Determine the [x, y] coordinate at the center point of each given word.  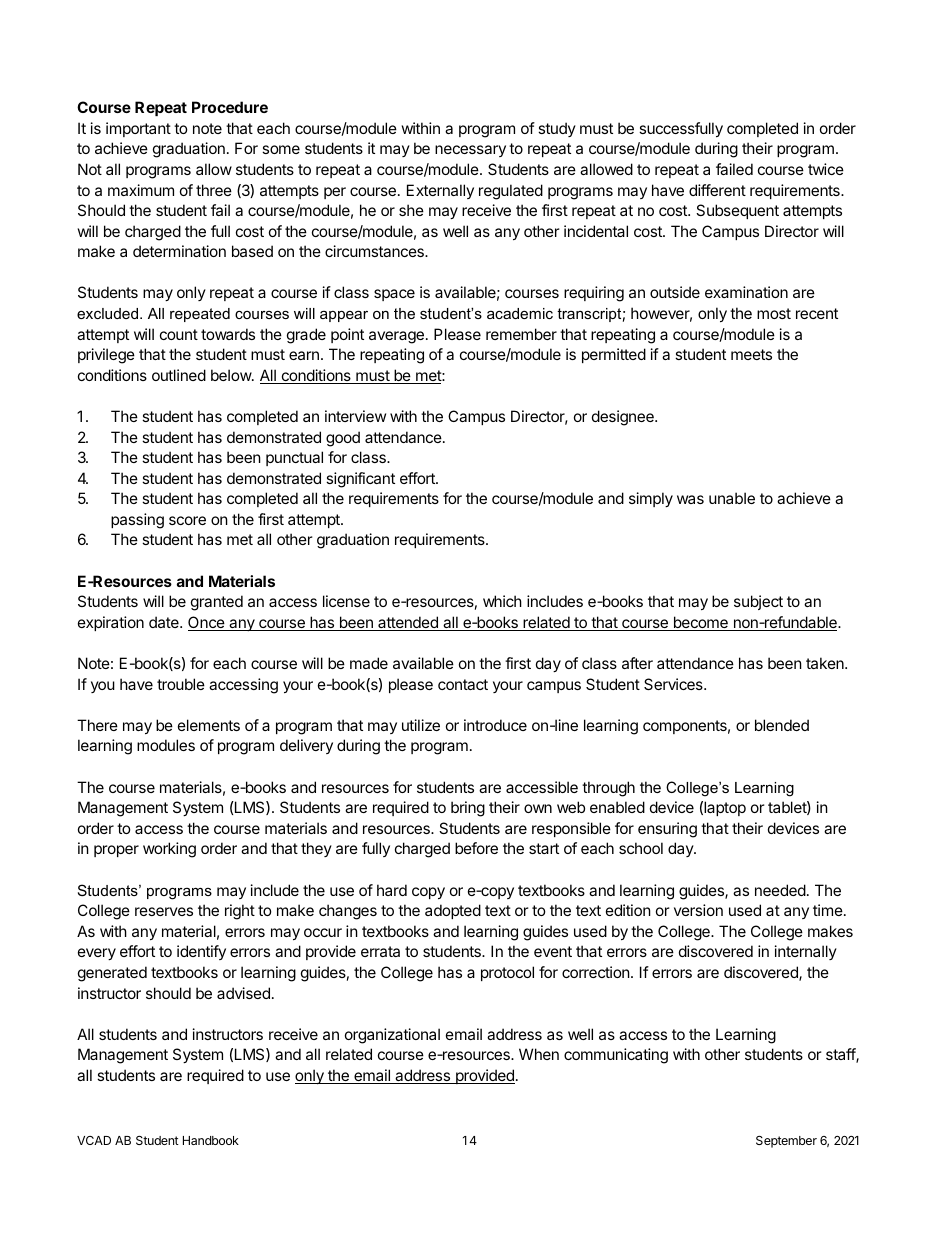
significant [360, 480]
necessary [470, 151]
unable [732, 498]
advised [243, 993]
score [187, 520]
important [138, 129]
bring [468, 809]
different [717, 190]
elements [209, 725]
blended [782, 725]
